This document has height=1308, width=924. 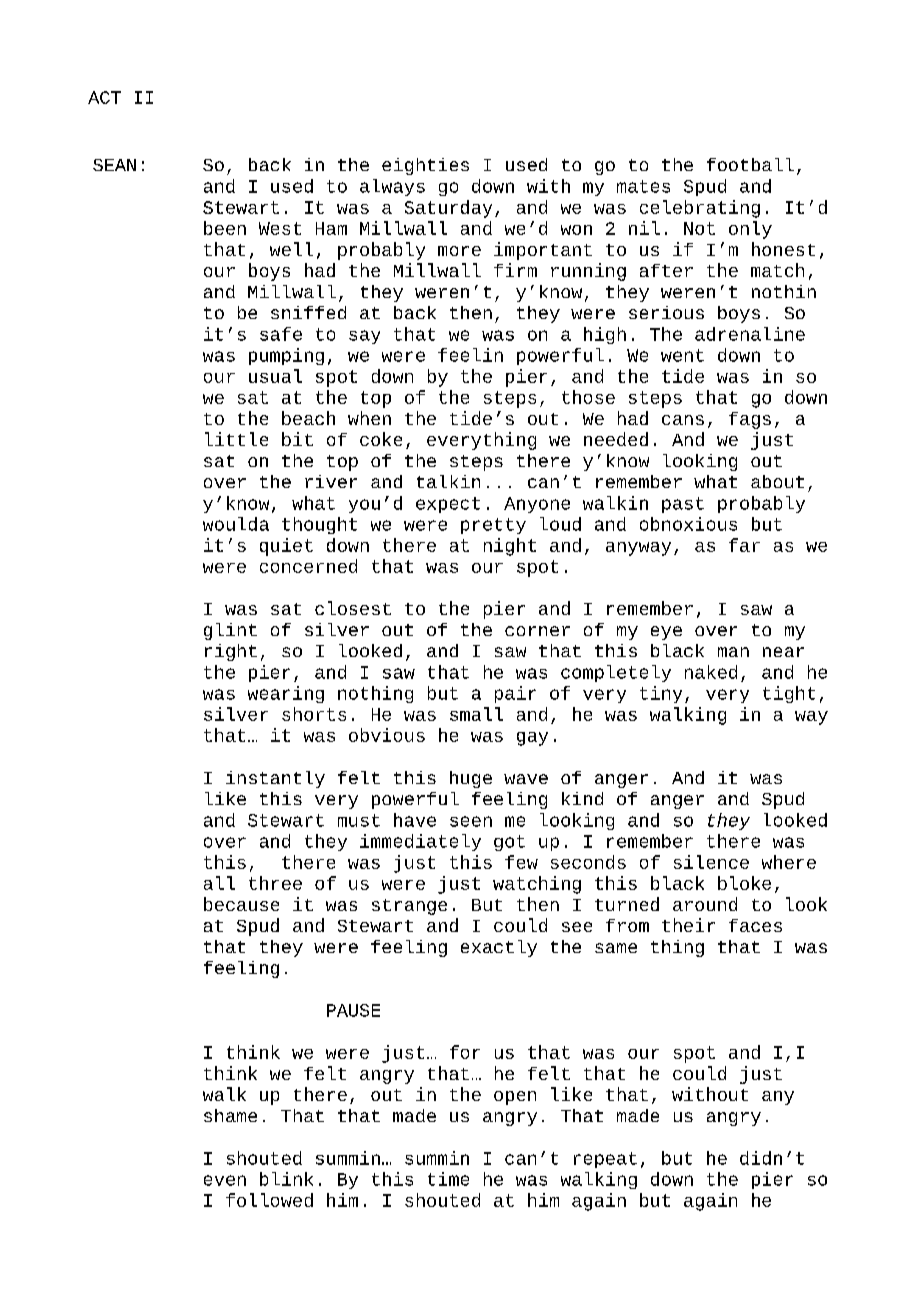 I want to click on even, so click(x=225, y=1180).
